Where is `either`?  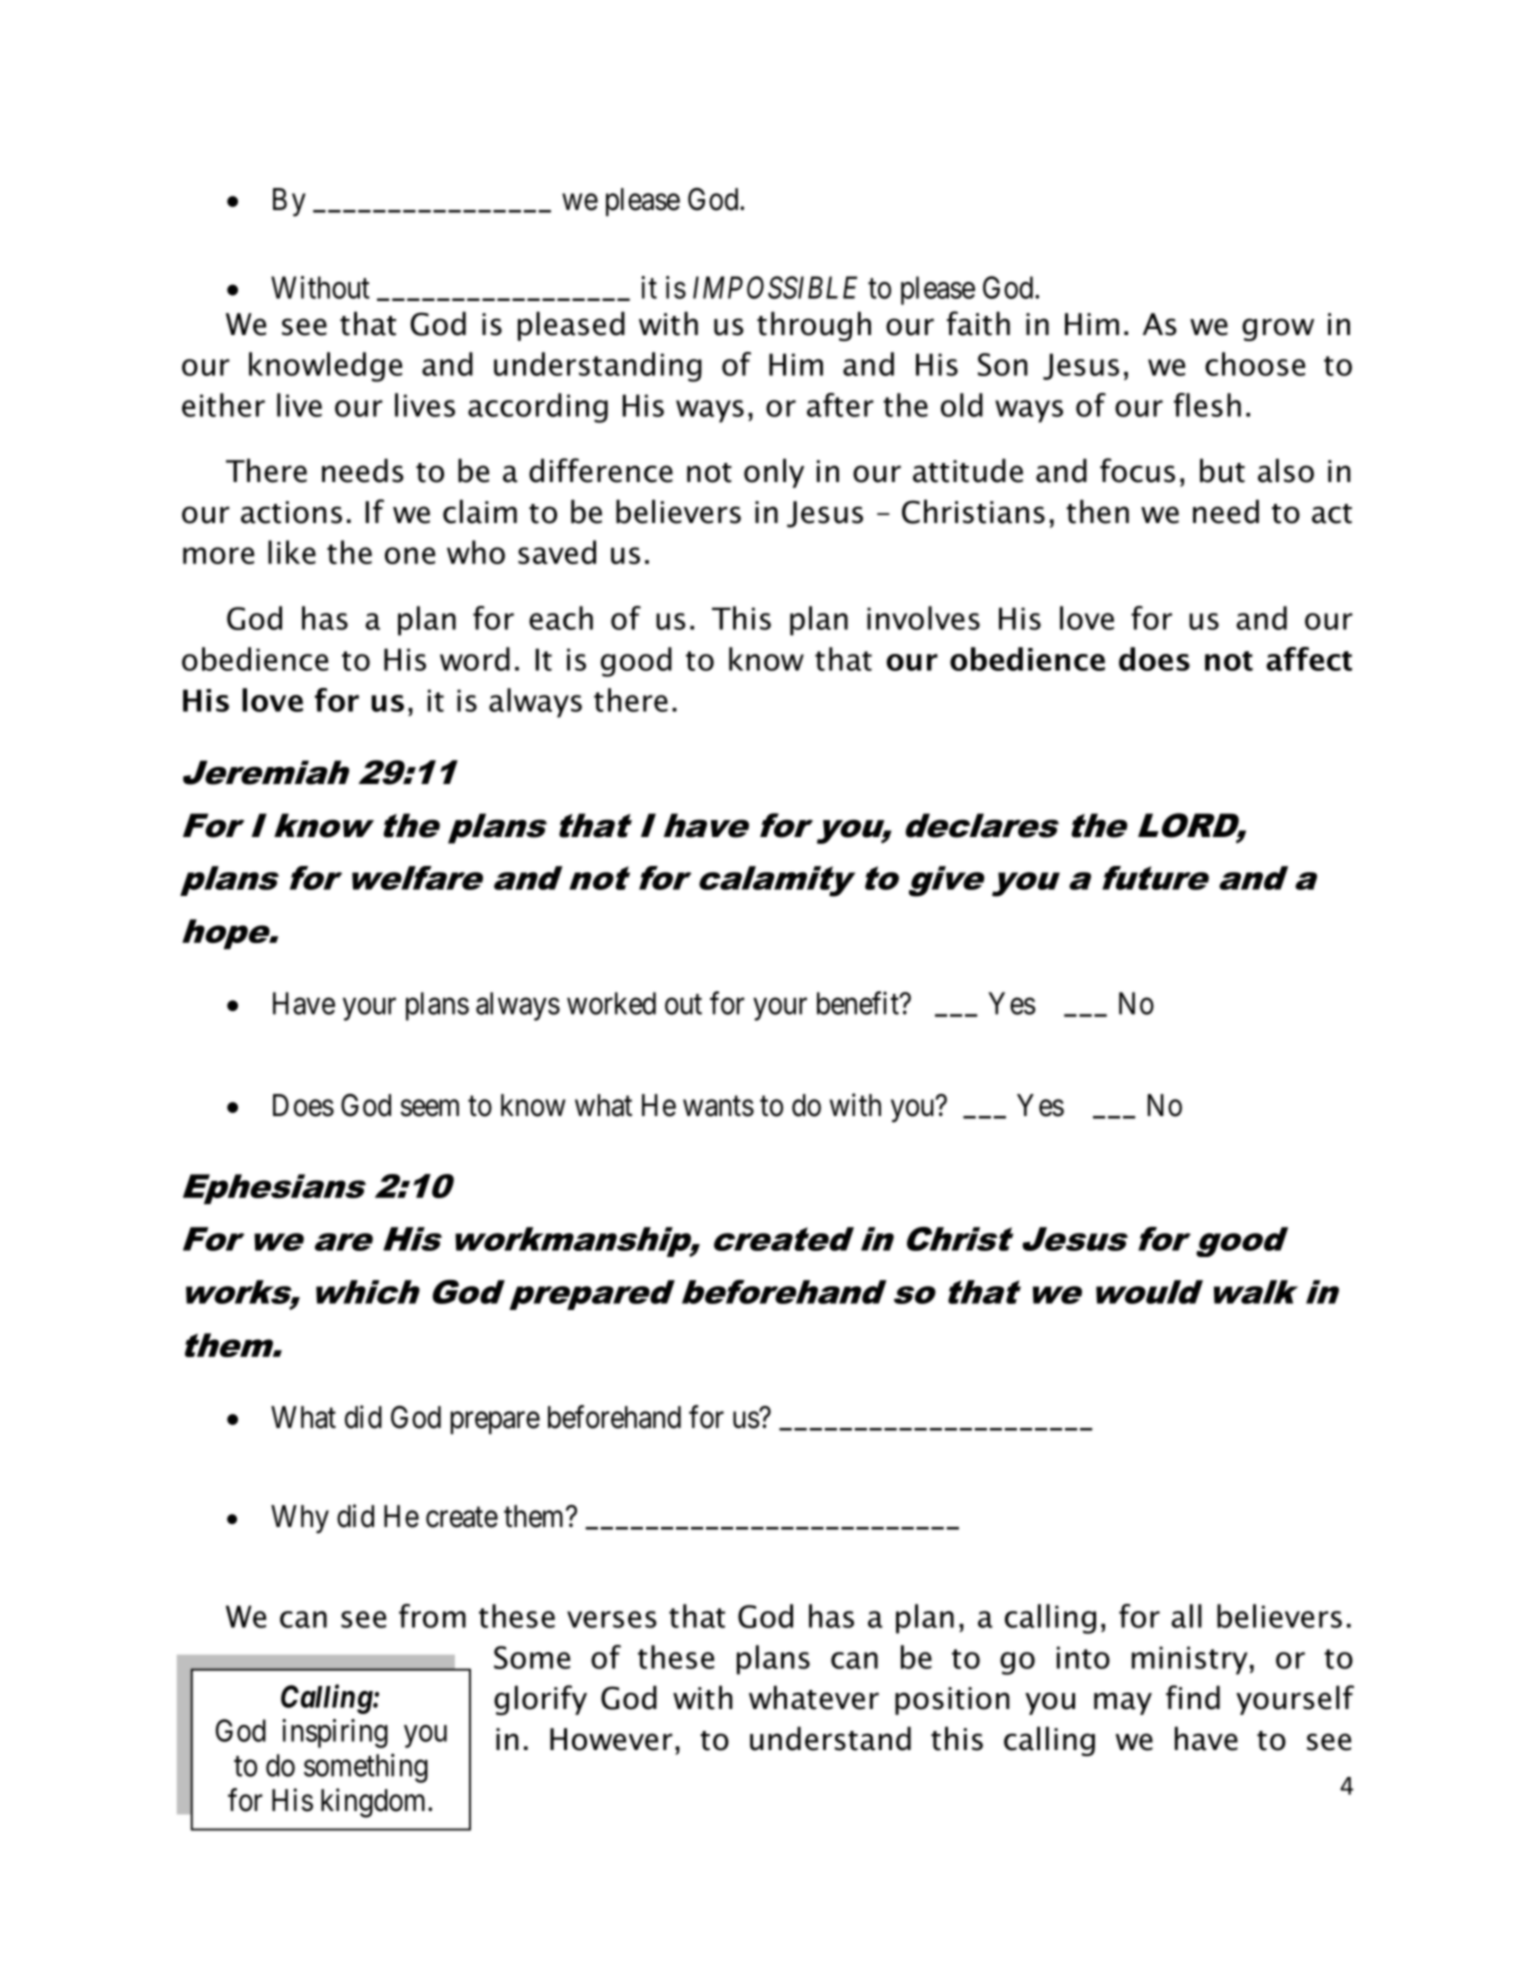 either is located at coordinates (223, 405).
